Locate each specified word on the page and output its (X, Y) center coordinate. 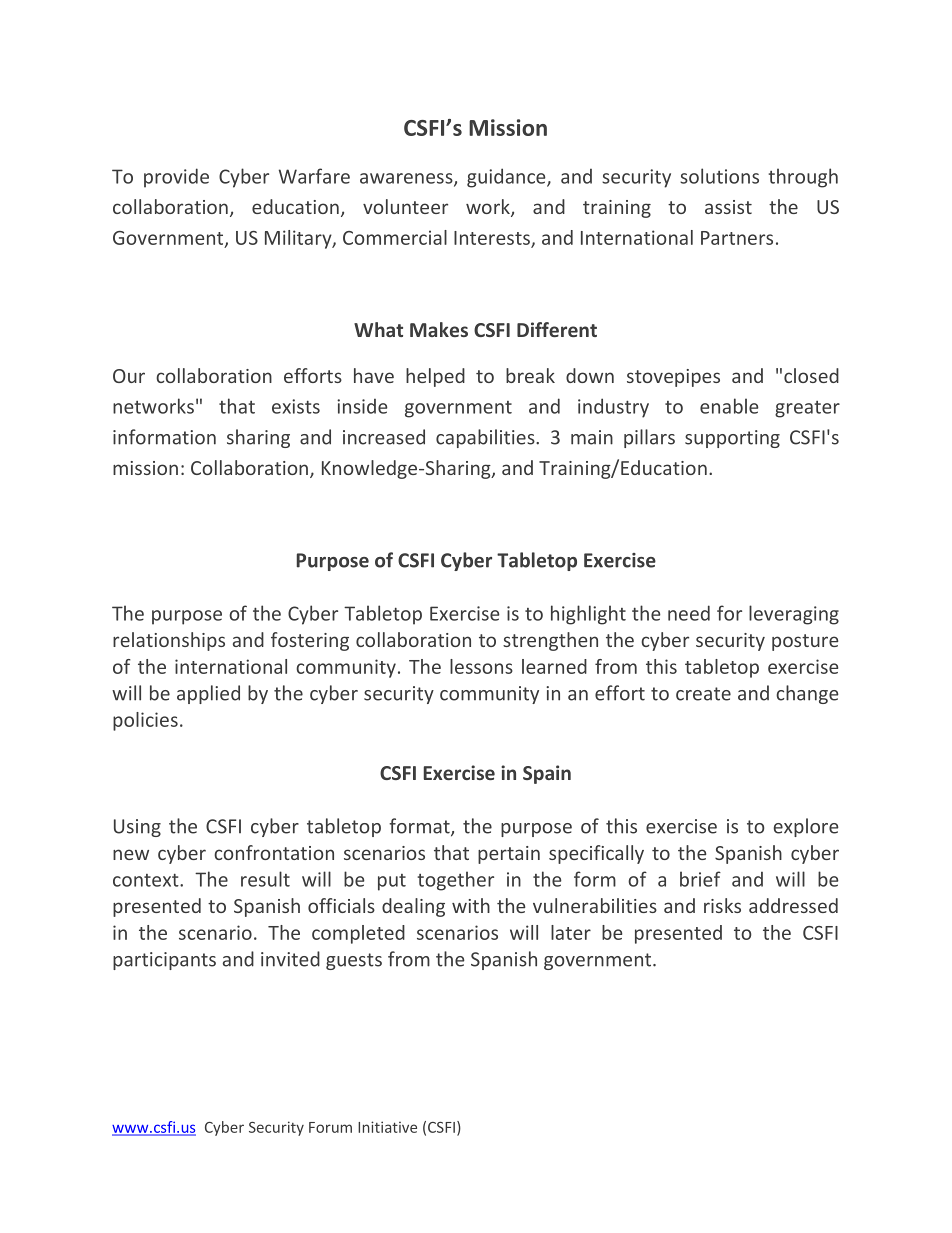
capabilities (486, 438)
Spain (547, 774)
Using (137, 828)
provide (176, 178)
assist (728, 207)
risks (722, 905)
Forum (330, 1127)
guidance (507, 178)
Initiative (387, 1127)
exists (296, 406)
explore (806, 827)
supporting (732, 439)
